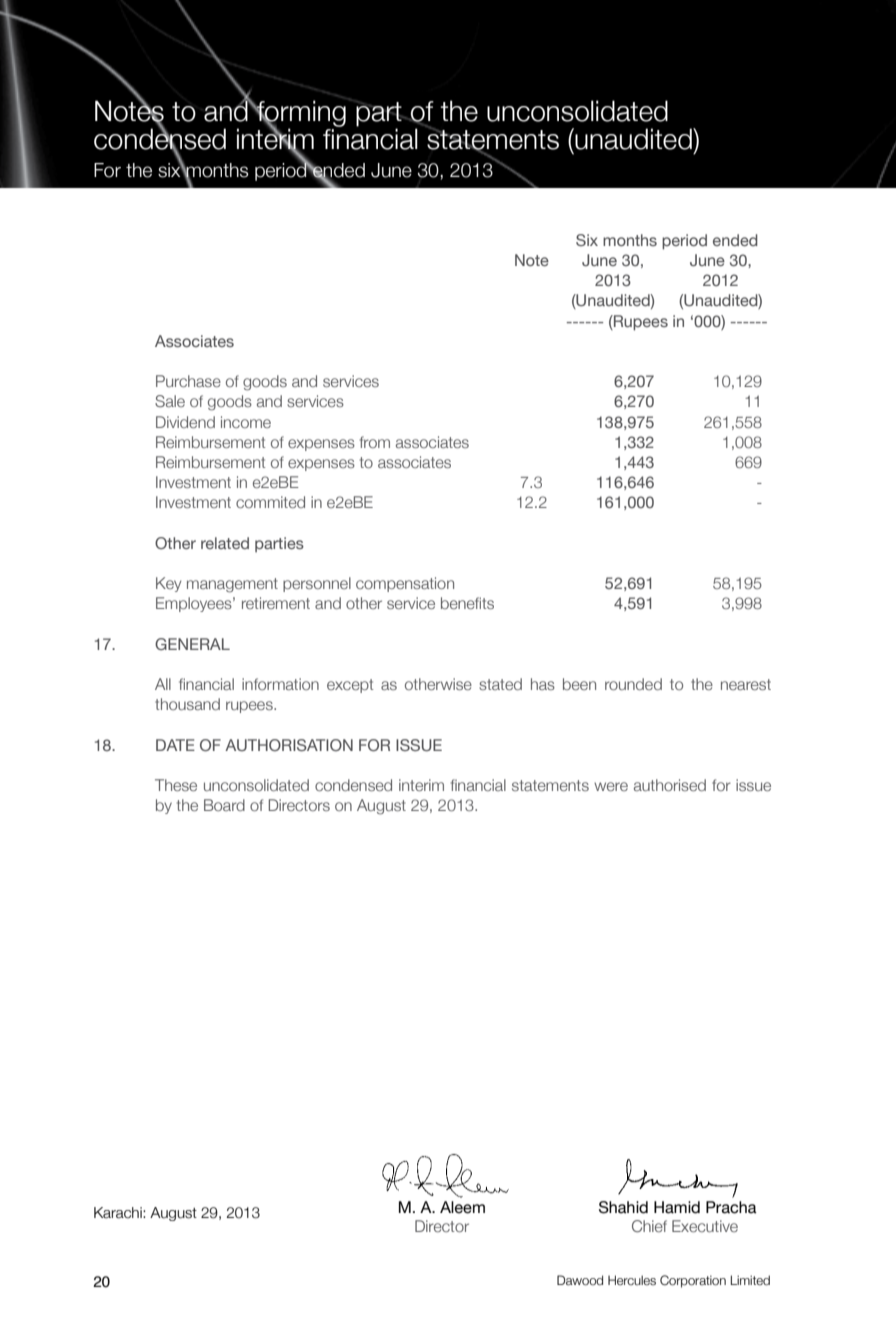 The width and height of the screenshot is (896, 1326). Describe the element at coordinates (670, 785) in the screenshot. I see `authorised` at that location.
